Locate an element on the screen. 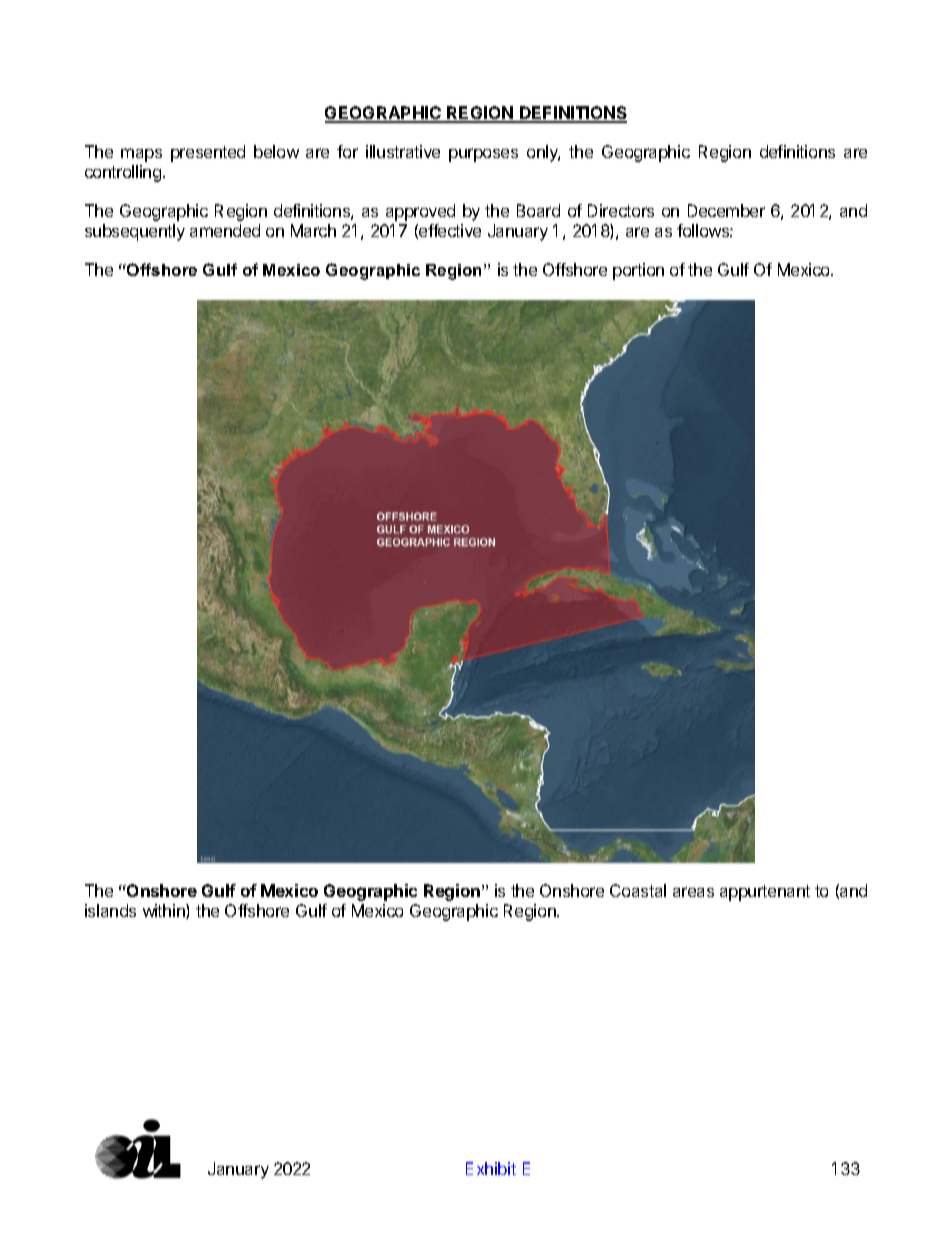 This screenshot has height=1233, width=952. islands is located at coordinates (110, 910).
